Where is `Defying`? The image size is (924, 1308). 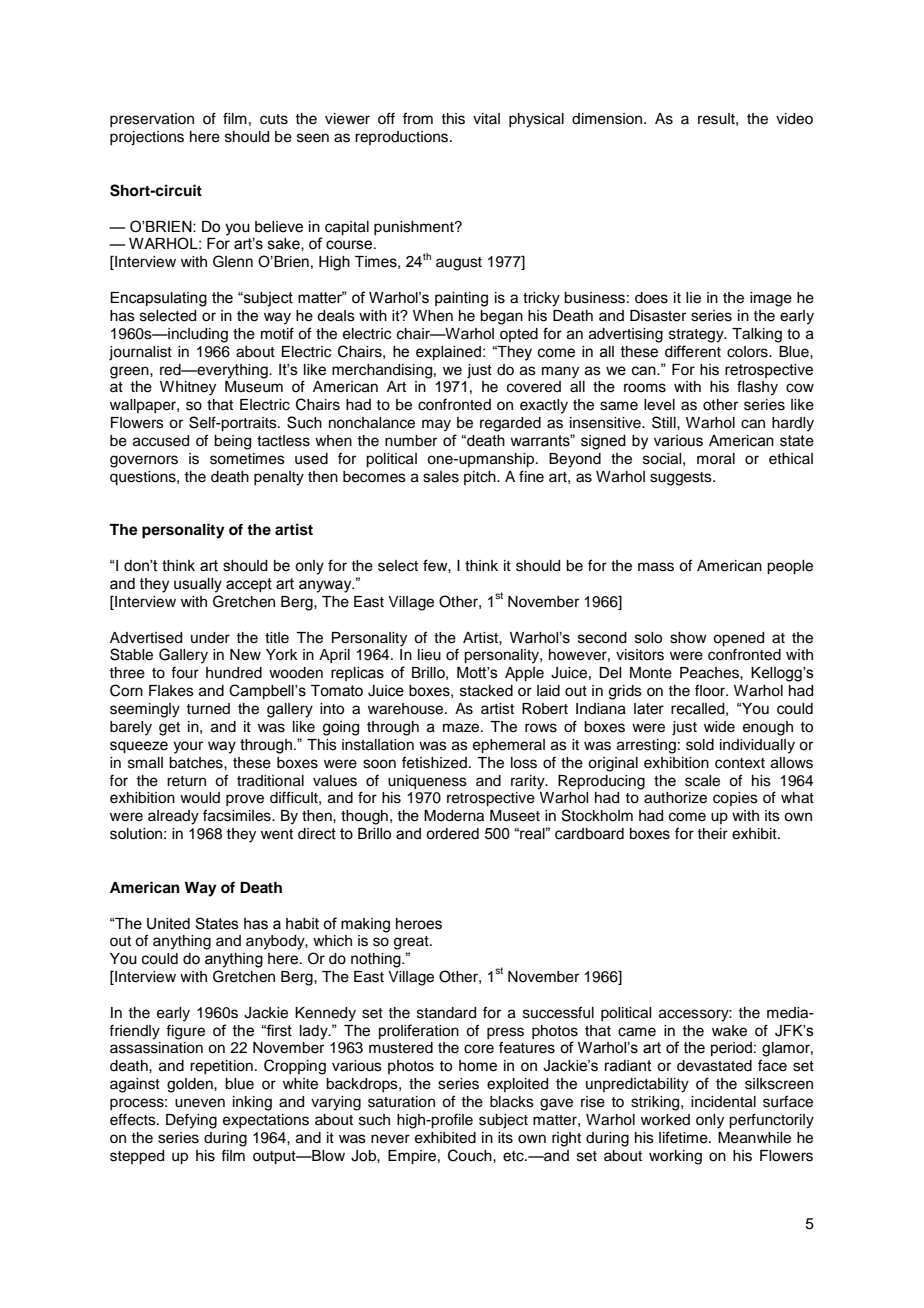 Defying is located at coordinates (191, 1121).
